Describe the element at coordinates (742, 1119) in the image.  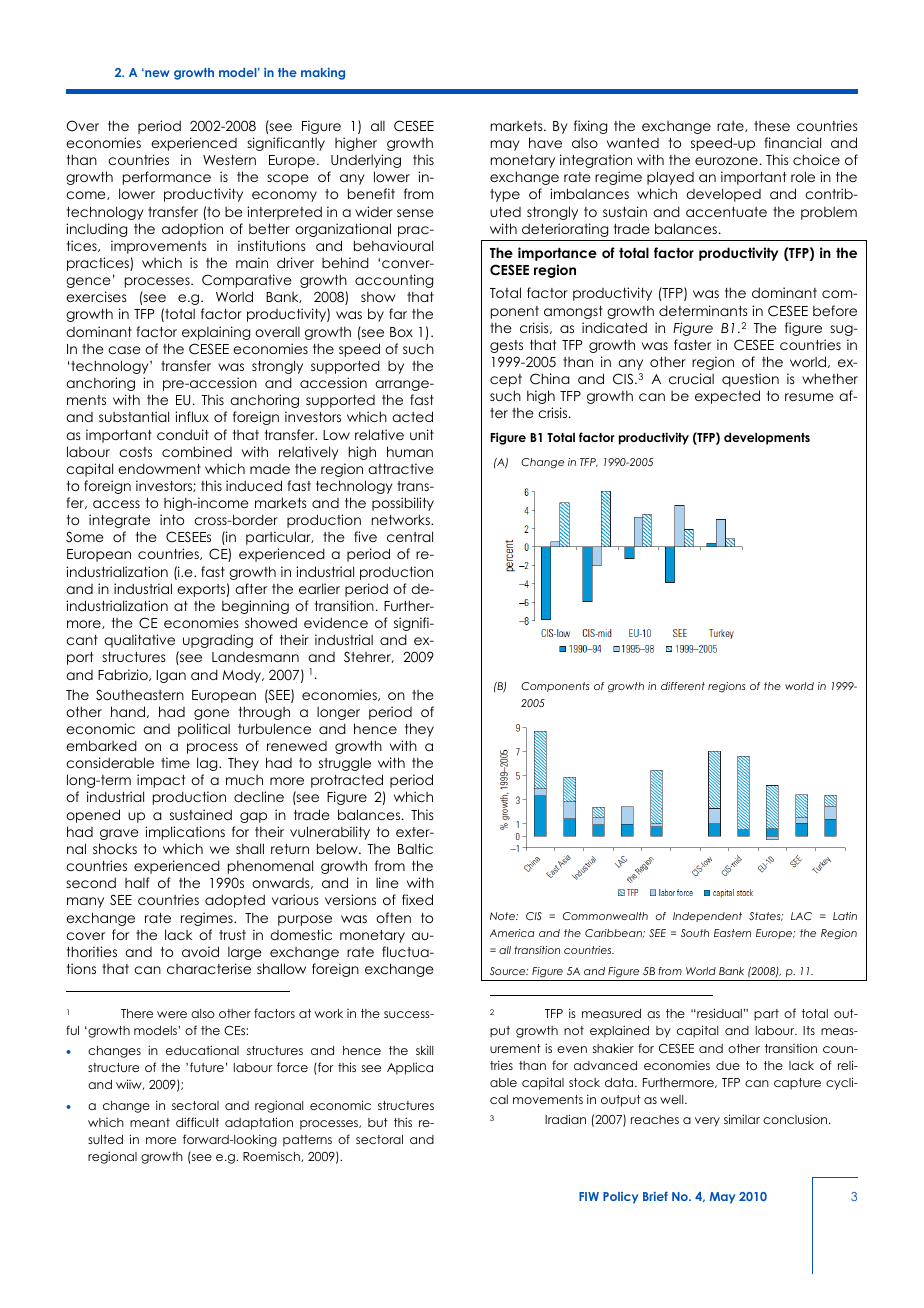
I see `similar` at that location.
